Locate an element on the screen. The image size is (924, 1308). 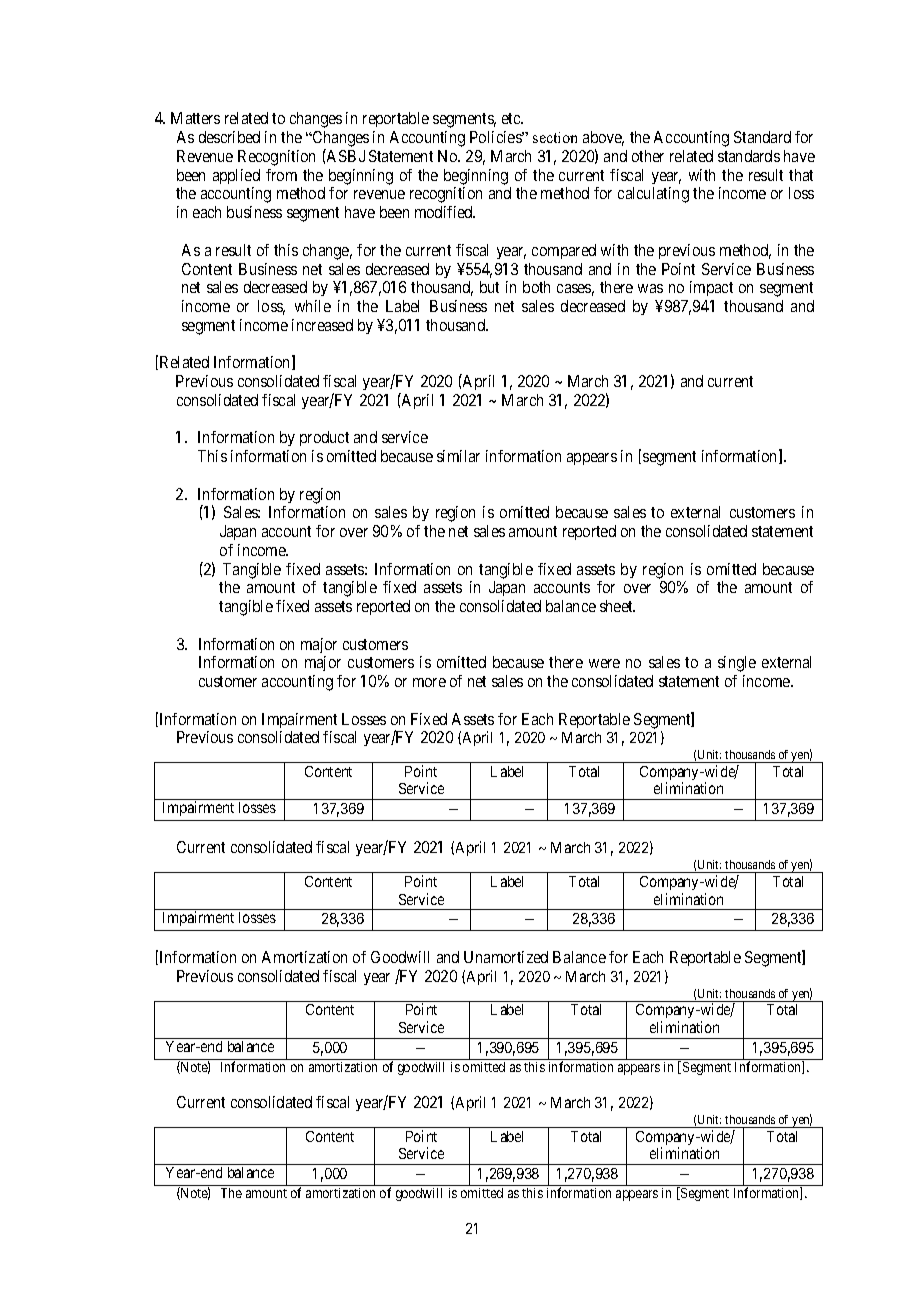
described is located at coordinates (229, 137).
